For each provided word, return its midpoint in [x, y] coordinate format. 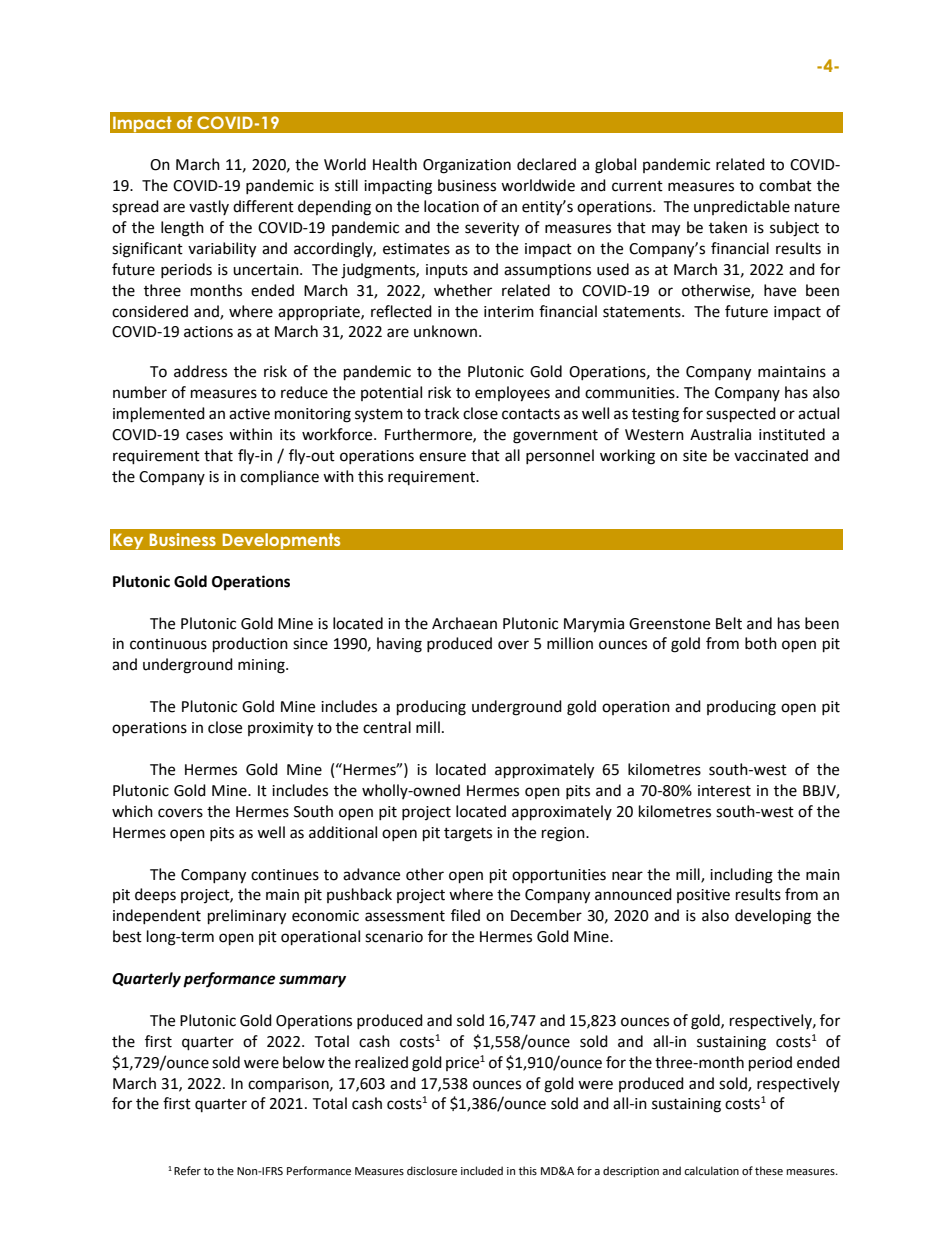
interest [724, 791]
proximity [280, 729]
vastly [209, 207]
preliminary [247, 917]
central [387, 727]
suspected [741, 415]
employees [512, 394]
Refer [187, 1171]
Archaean [464, 623]
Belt [729, 623]
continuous [168, 644]
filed [465, 915]
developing [773, 917]
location [451, 206]
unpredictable [742, 207]
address [200, 371]
